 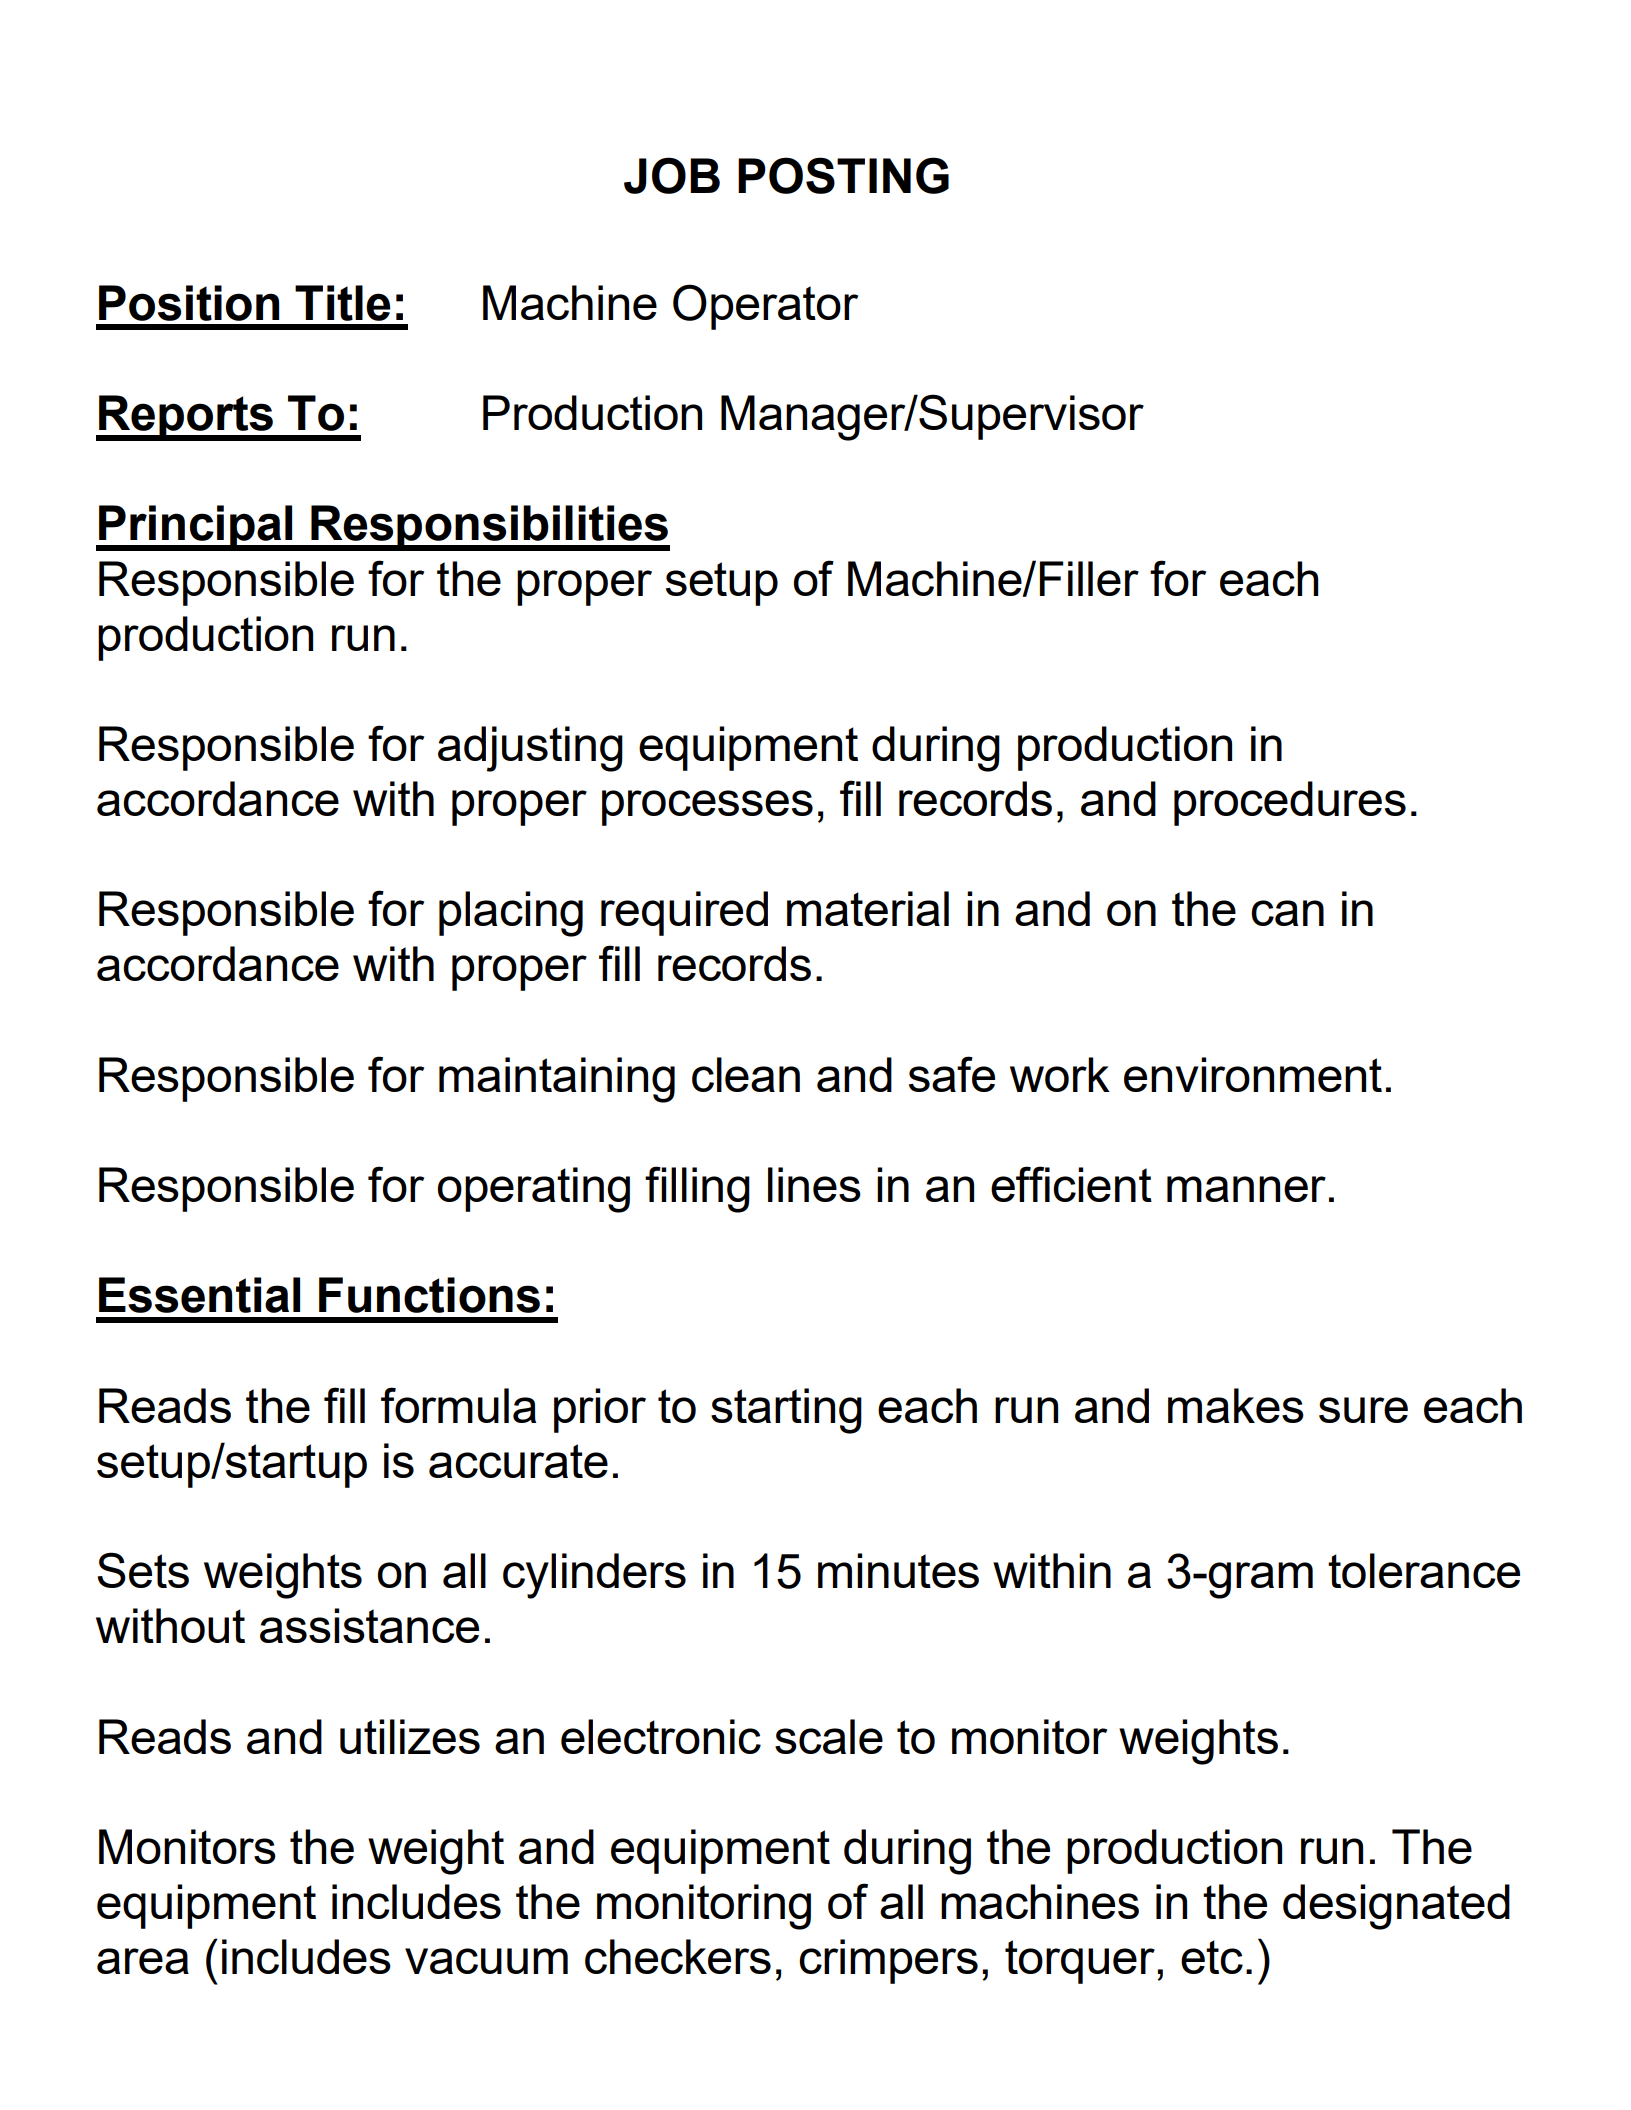 What do you see at coordinates (343, 303) in the document?
I see `Title` at bounding box center [343, 303].
